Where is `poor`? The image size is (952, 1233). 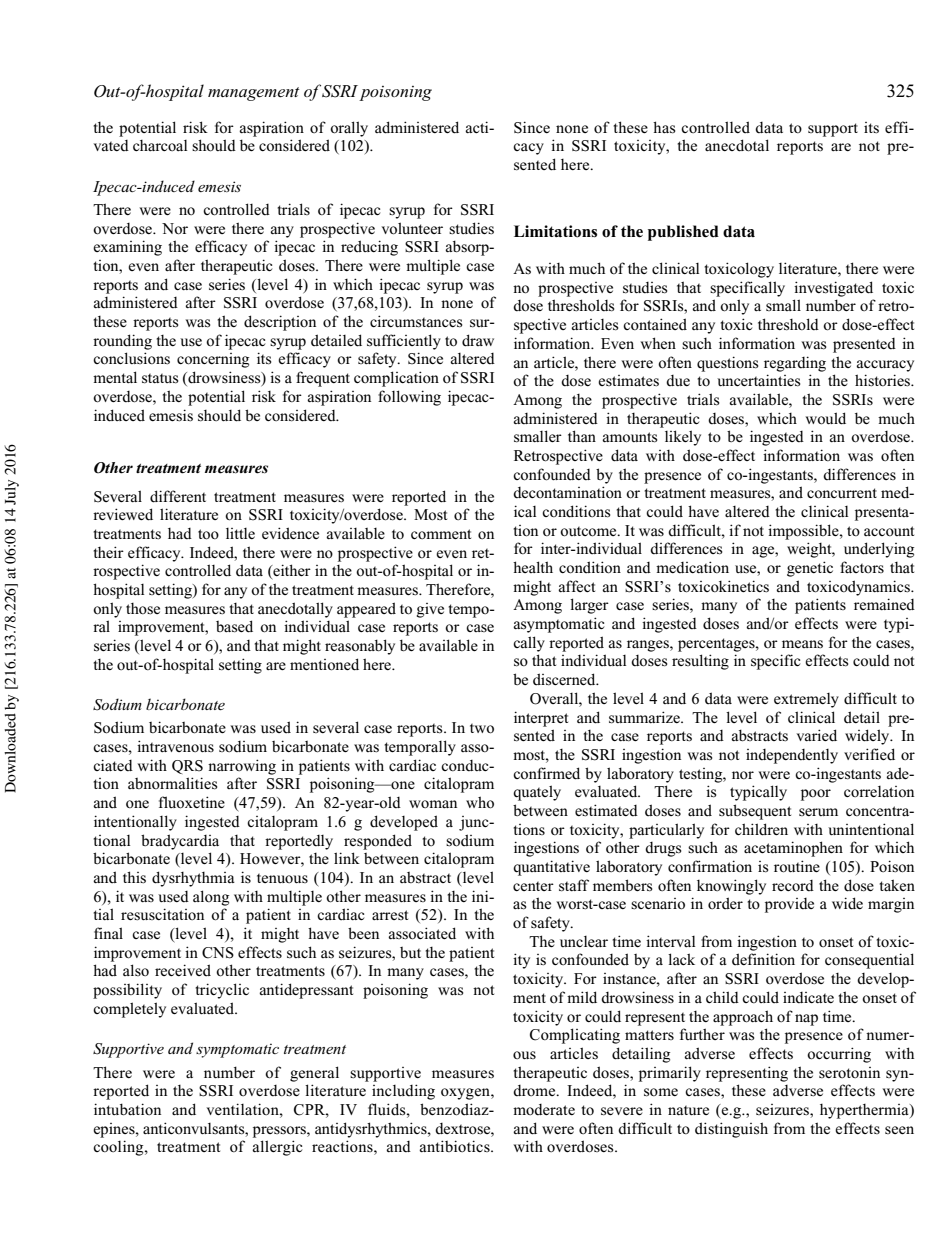
poor is located at coordinates (816, 795).
